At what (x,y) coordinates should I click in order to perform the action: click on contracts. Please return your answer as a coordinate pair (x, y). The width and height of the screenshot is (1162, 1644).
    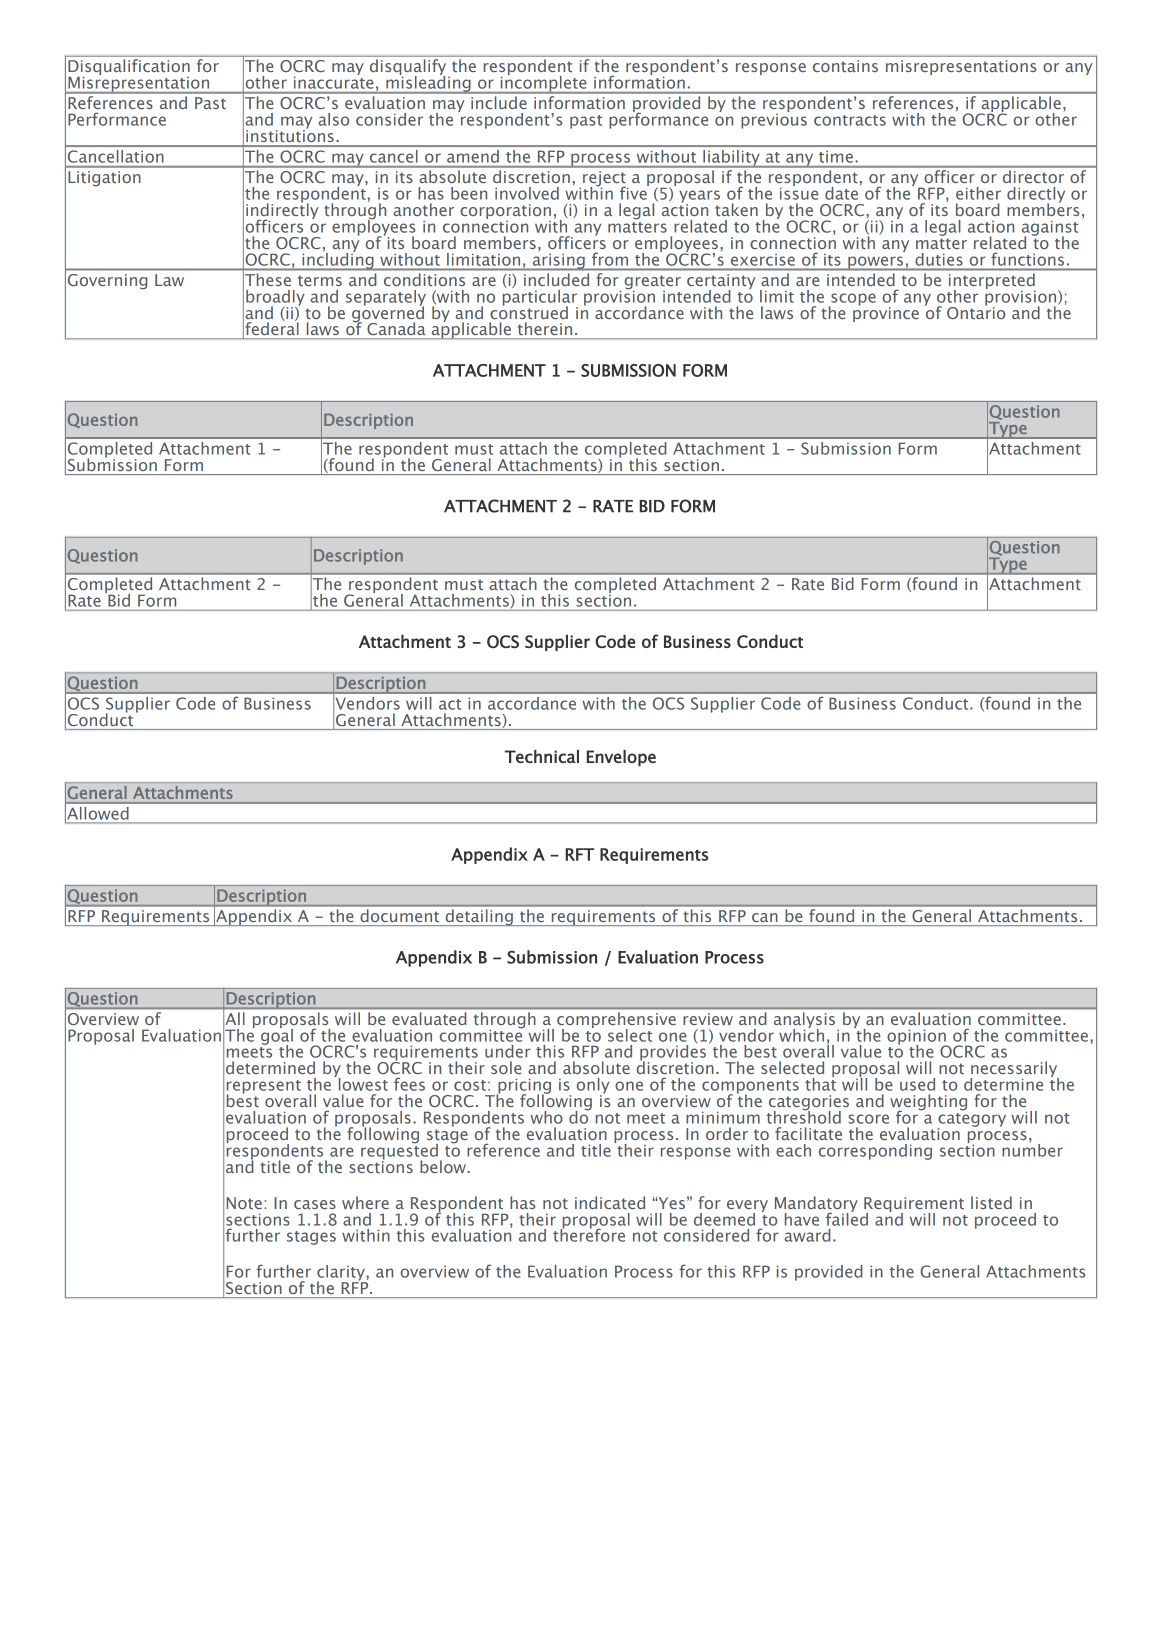
    Looking at the image, I should click on (850, 120).
